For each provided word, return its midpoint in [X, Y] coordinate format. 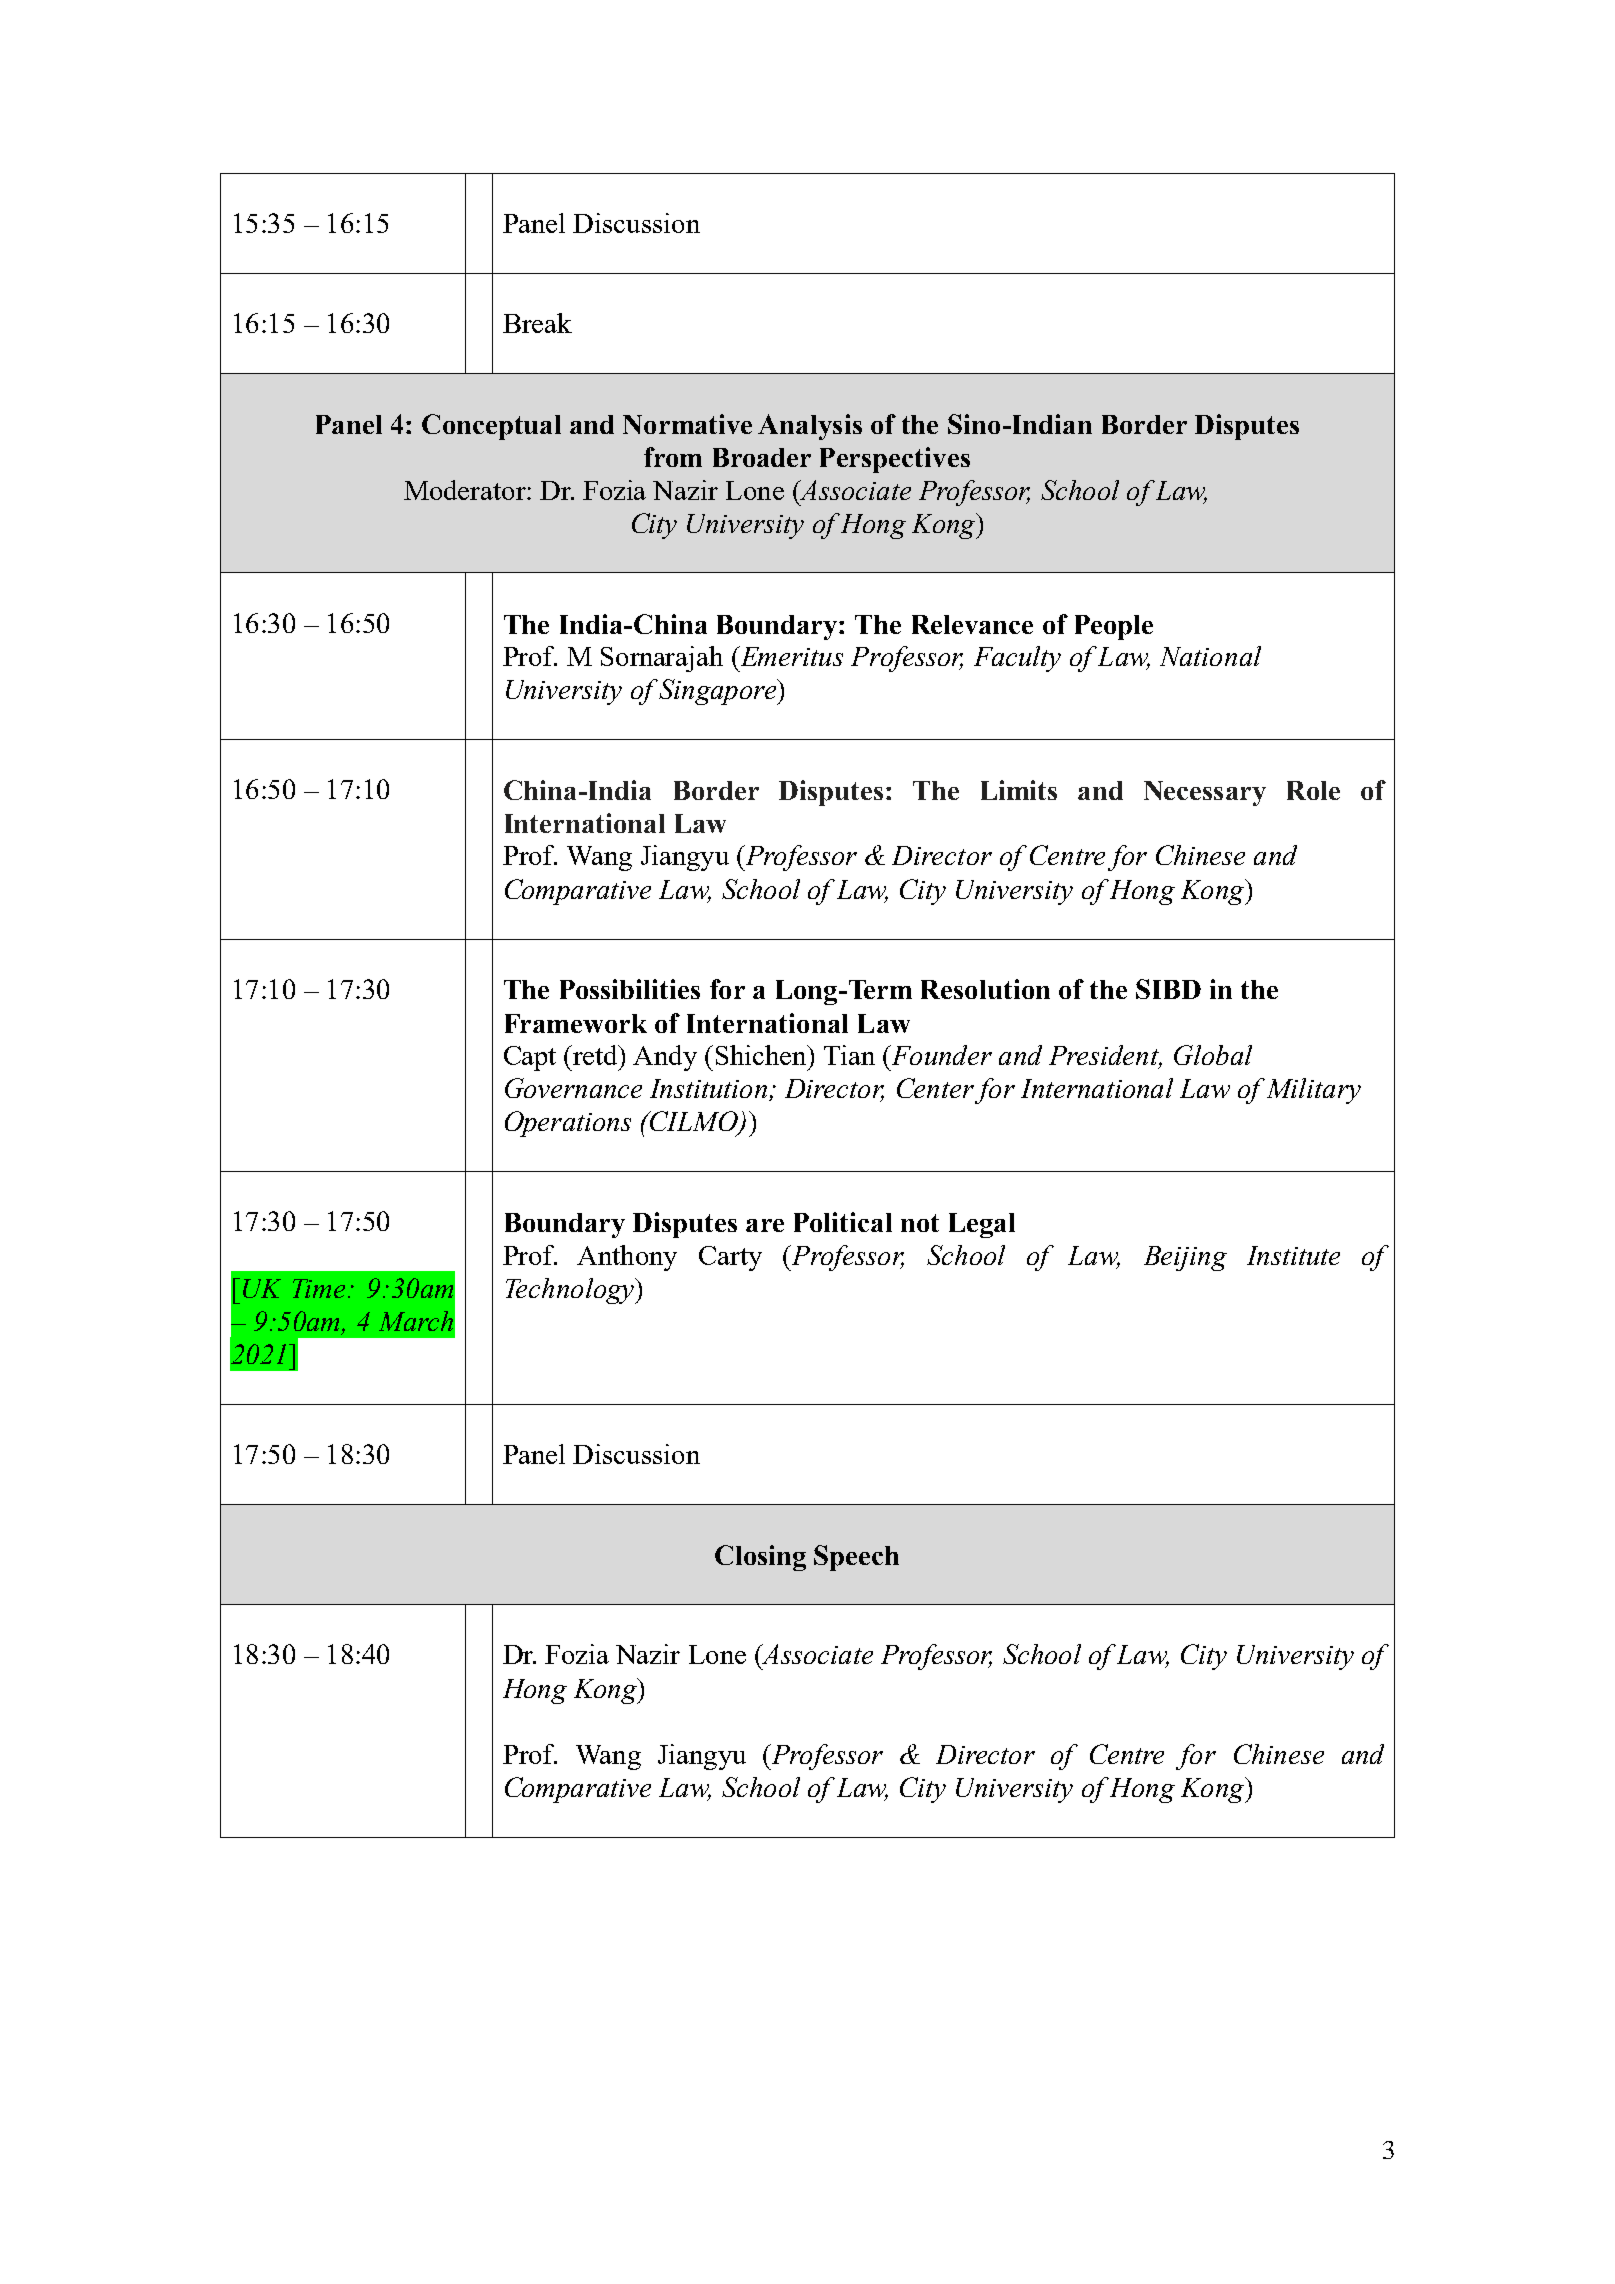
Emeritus [790, 656]
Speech [856, 1558]
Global [1213, 1055]
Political [843, 1222]
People [1114, 627]
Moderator [466, 490]
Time [321, 1288]
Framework [576, 1023]
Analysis [810, 427]
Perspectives [895, 460]
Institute [1293, 1255]
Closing [760, 1558]
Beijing [1185, 1258]
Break [537, 323]
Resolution [985, 989]
